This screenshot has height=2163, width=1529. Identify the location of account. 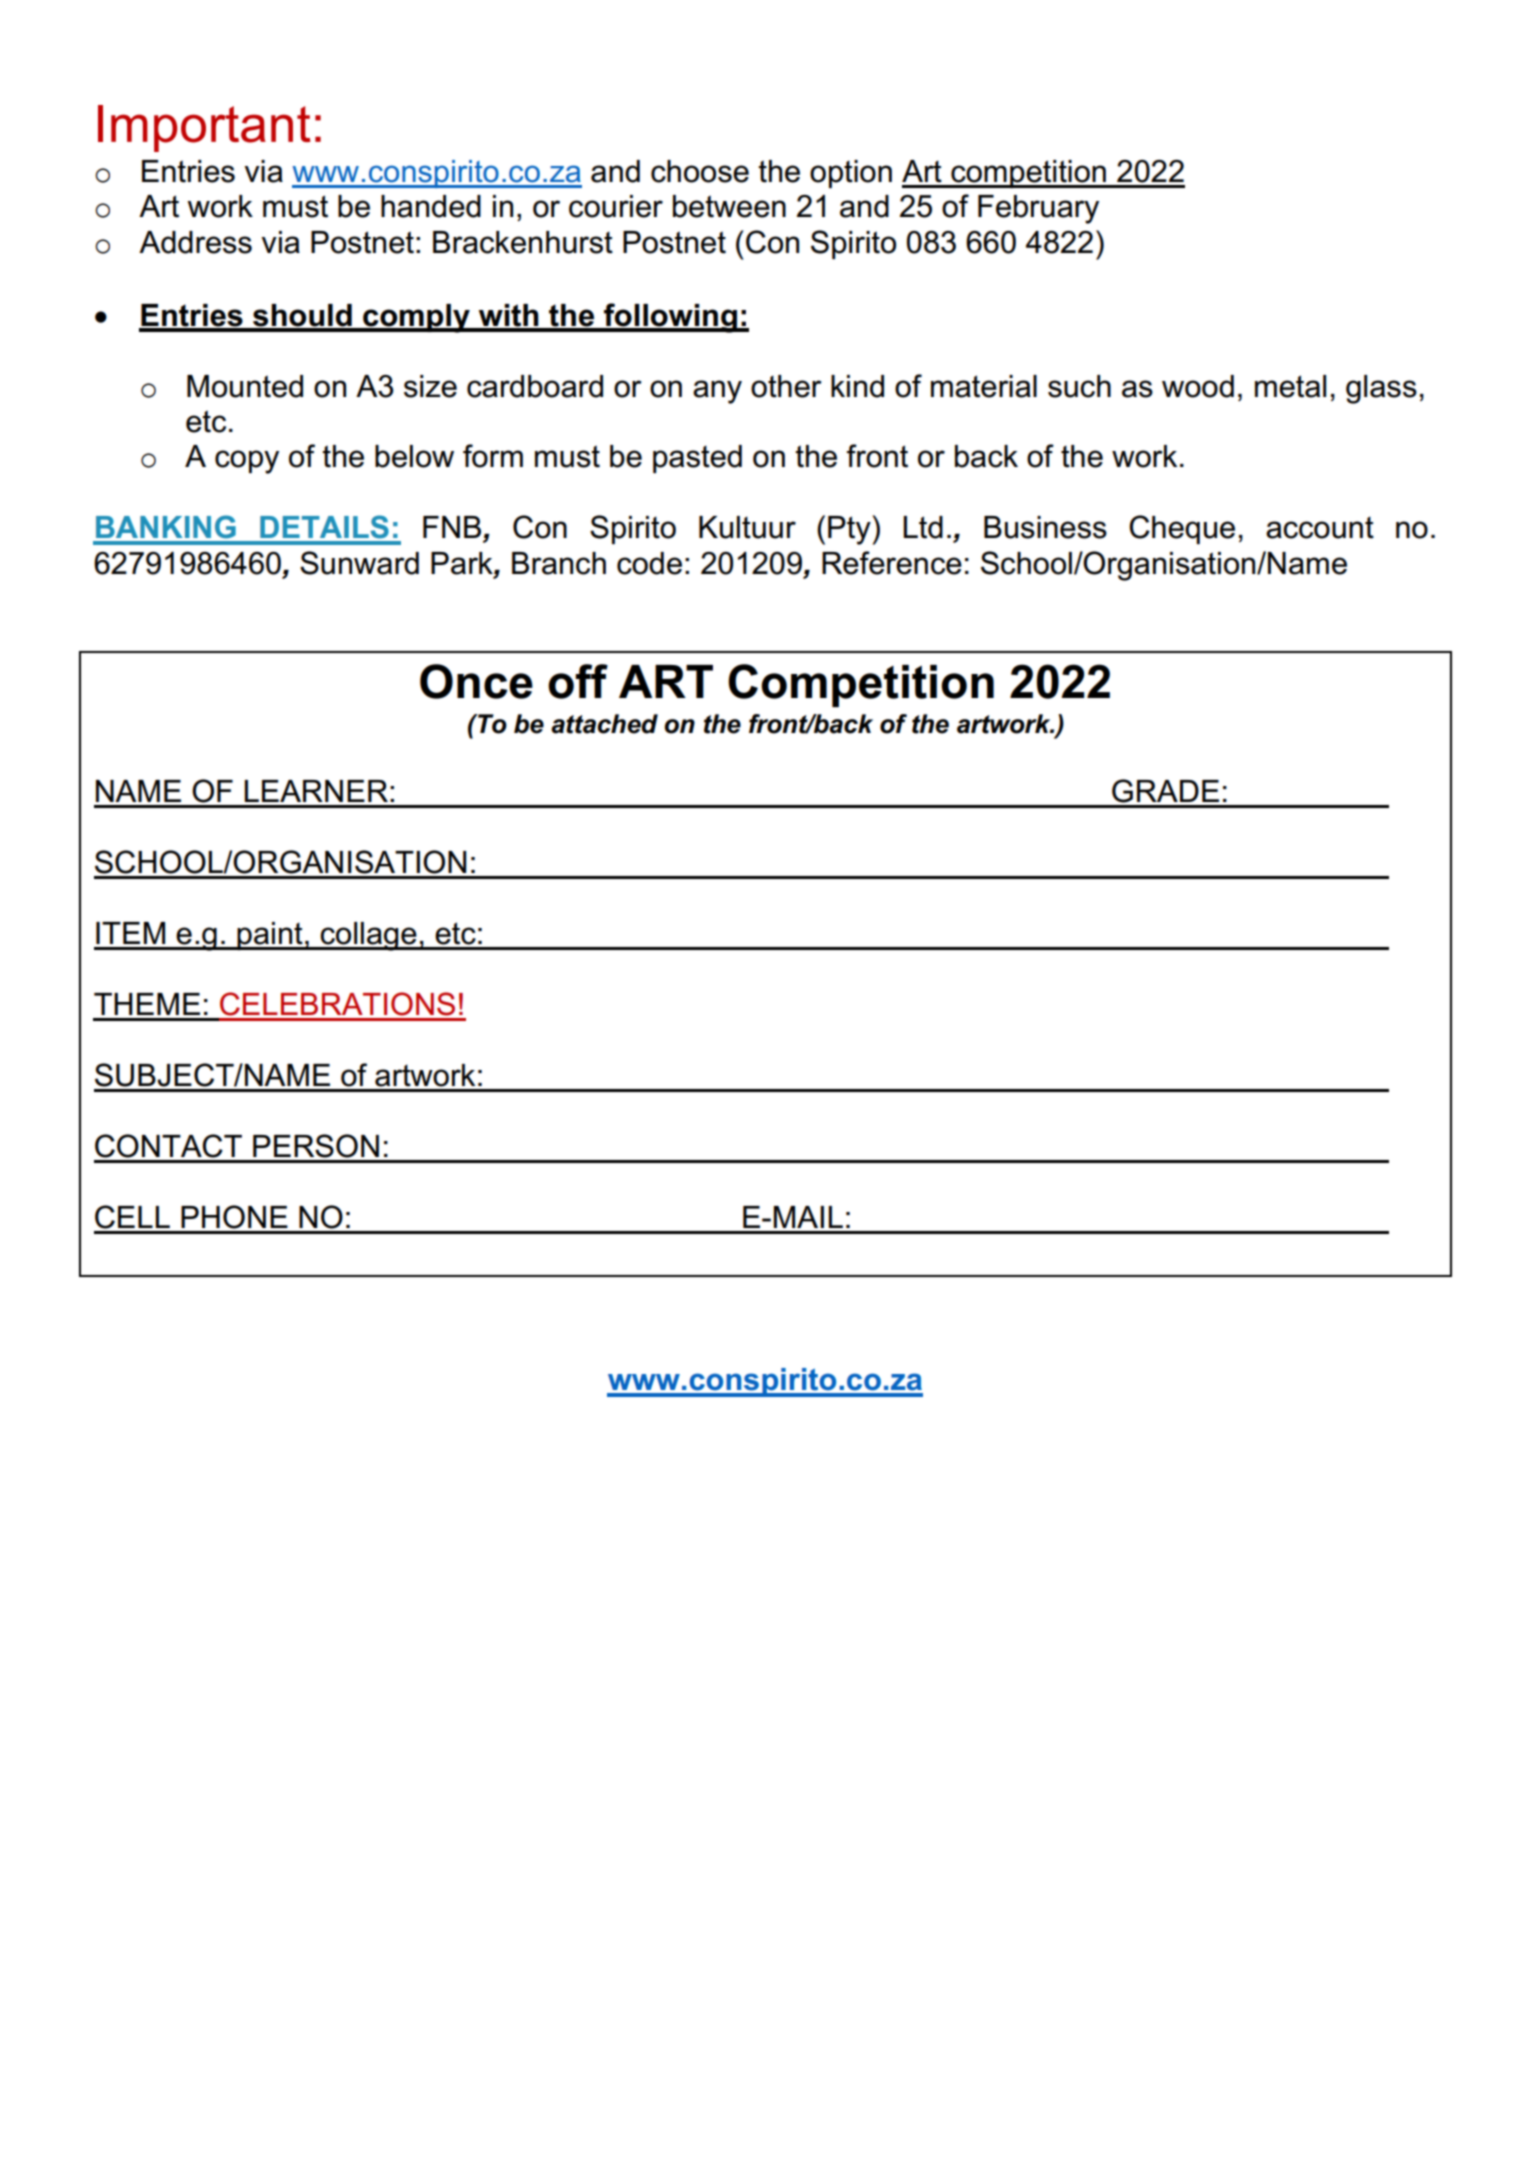
(1320, 528).
